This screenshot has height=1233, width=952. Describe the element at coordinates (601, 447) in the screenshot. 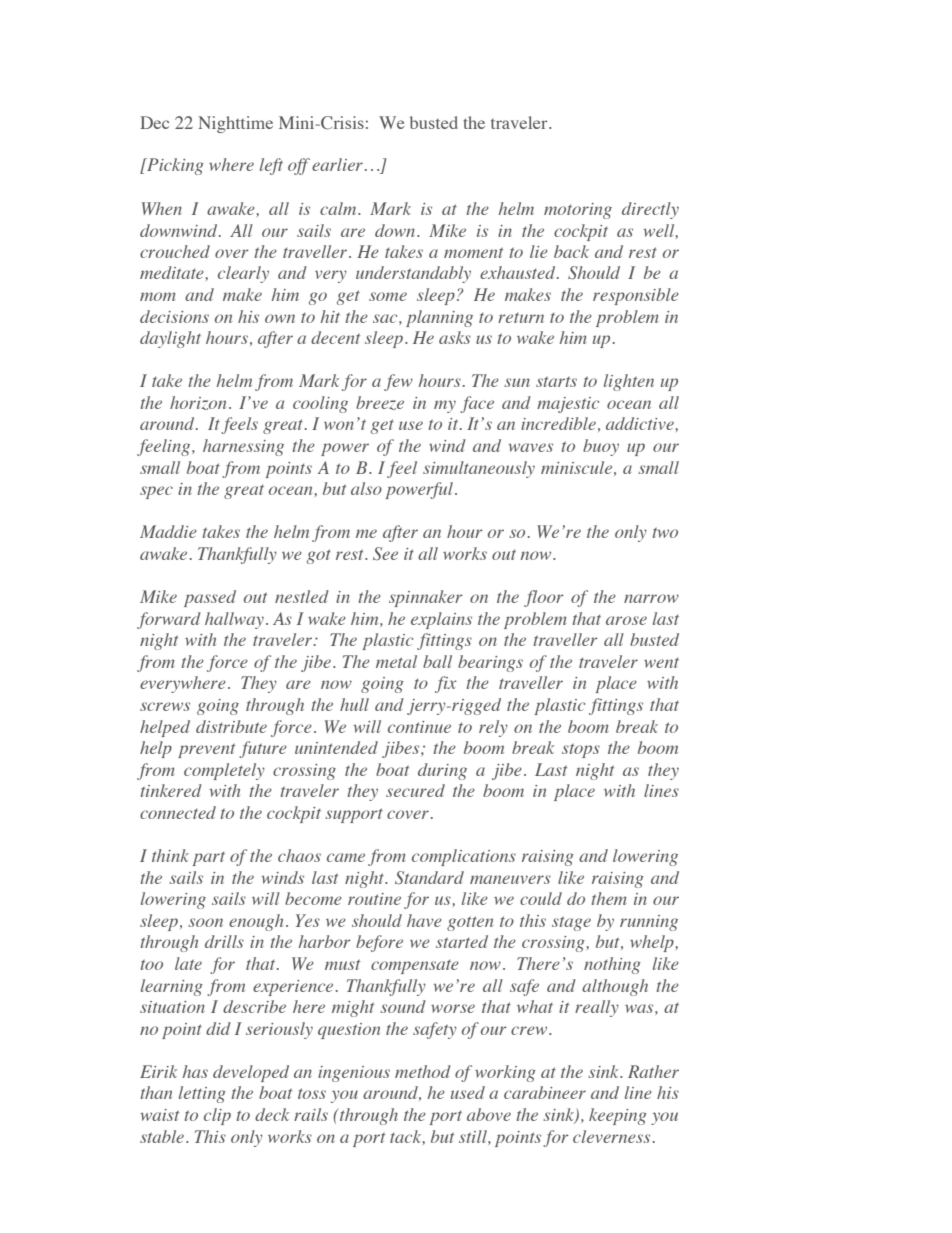

I see `buoy` at that location.
